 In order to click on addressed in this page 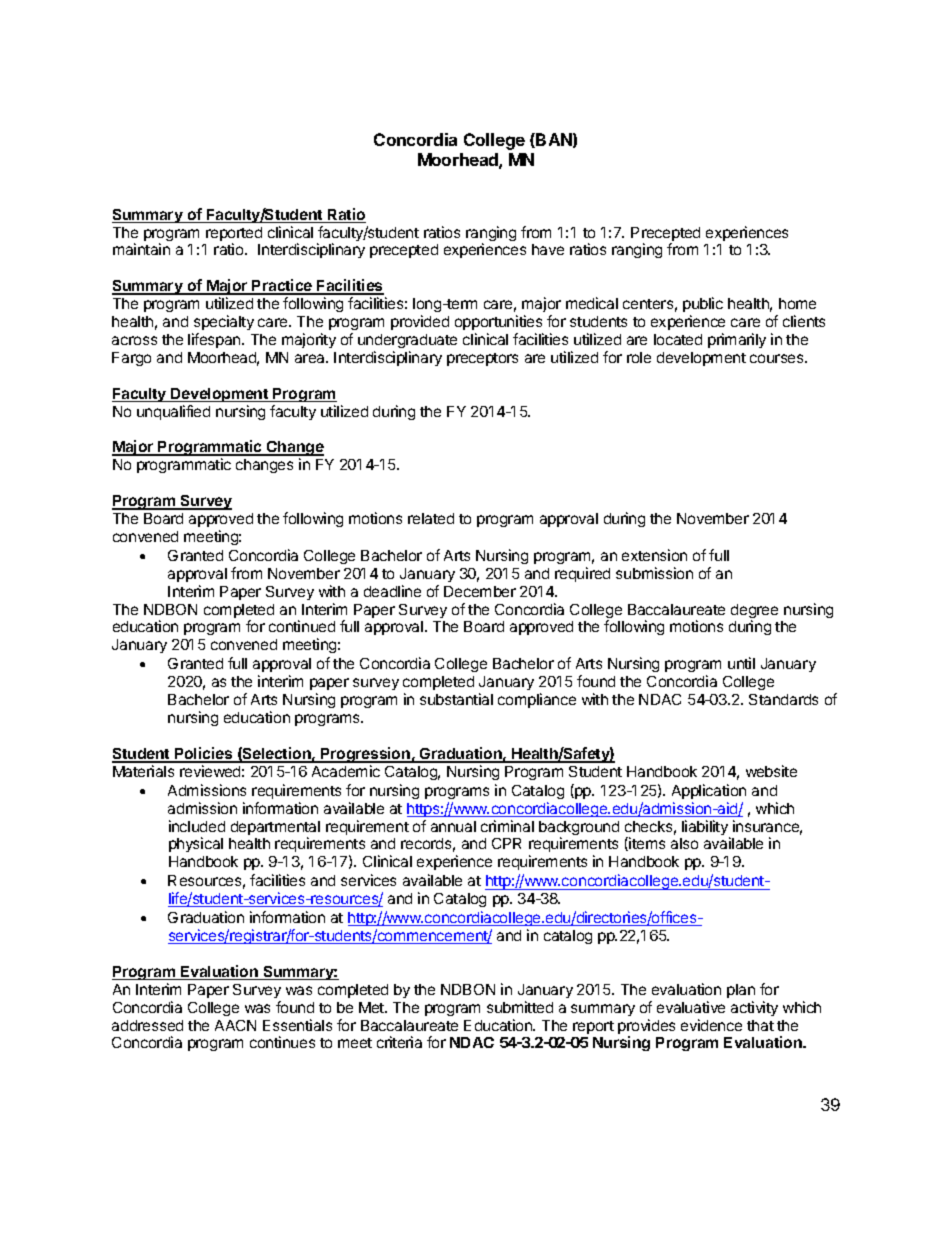, I will do `click(147, 1025)`.
